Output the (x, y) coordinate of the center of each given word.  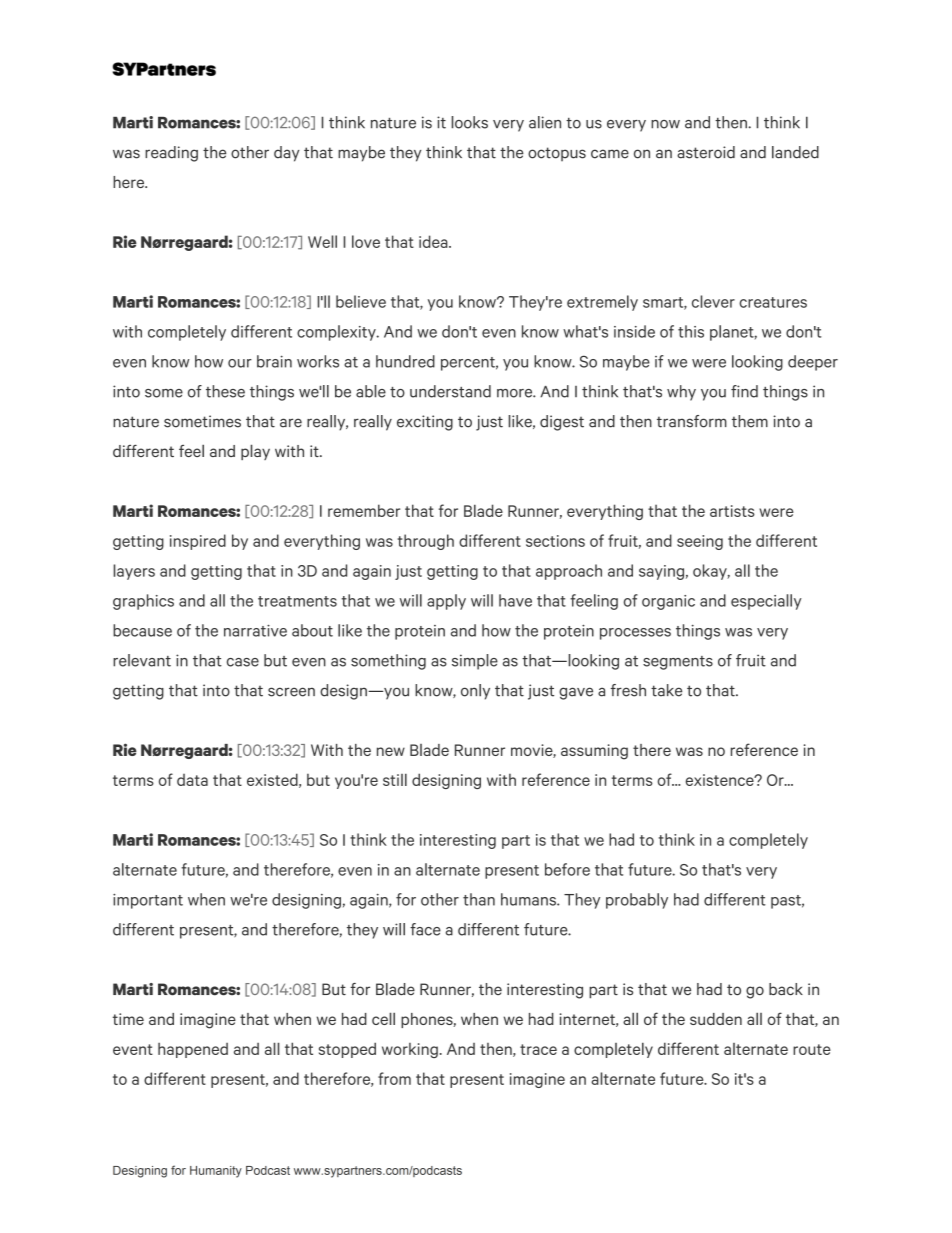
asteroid (706, 152)
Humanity (216, 1172)
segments (678, 663)
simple (475, 662)
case (243, 662)
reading (171, 154)
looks (469, 122)
